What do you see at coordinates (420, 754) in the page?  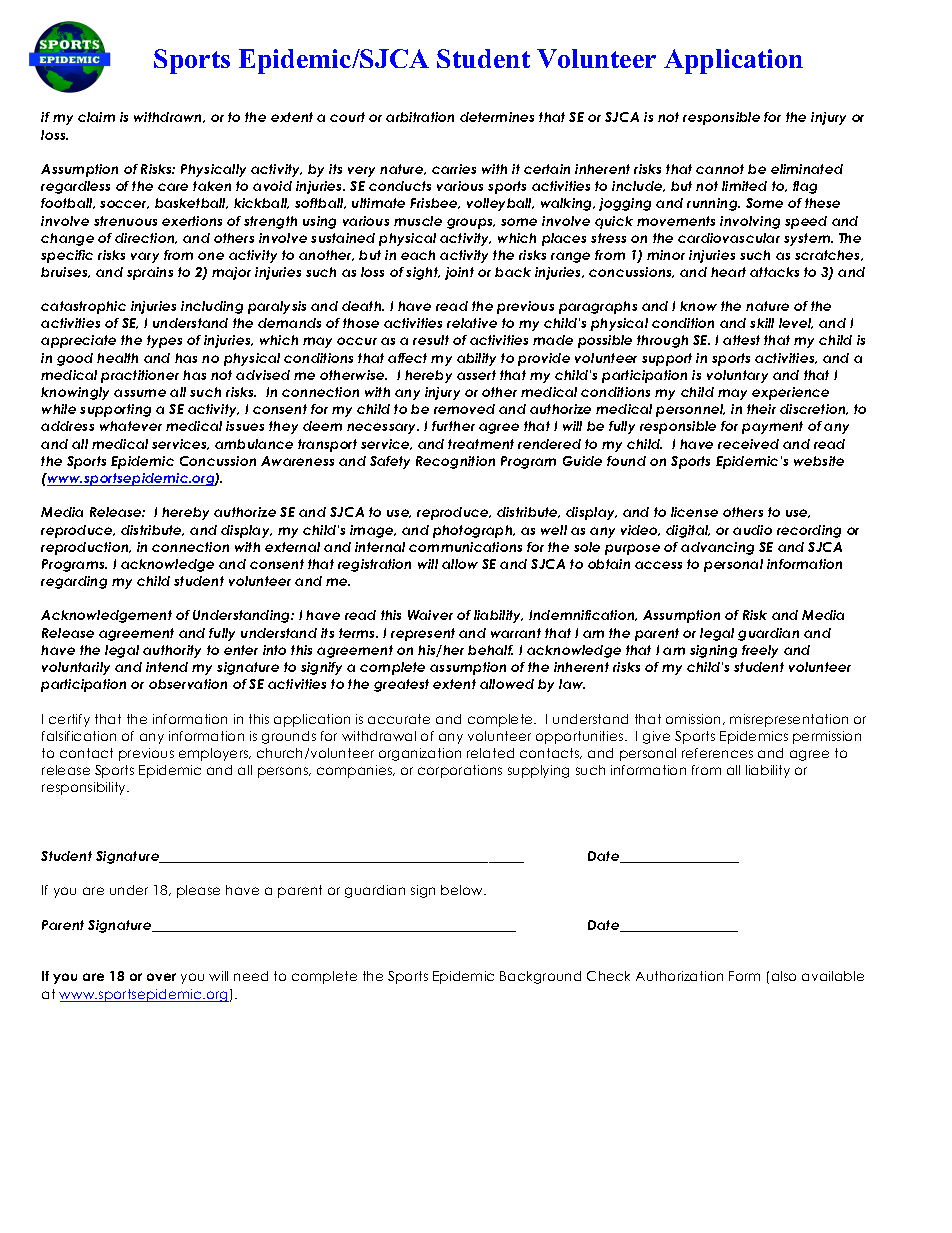 I see `organization` at bounding box center [420, 754].
